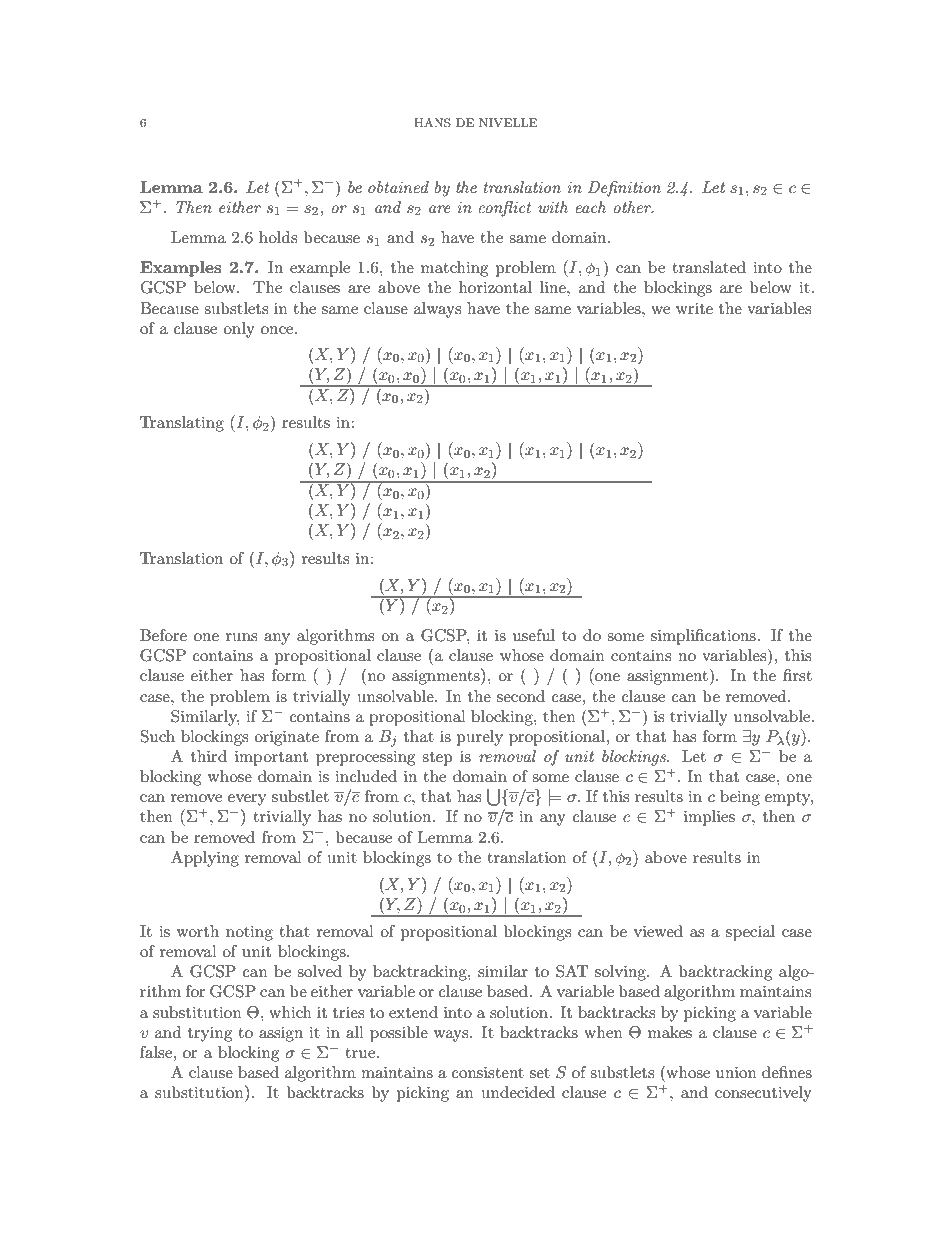 The width and height of the screenshot is (952, 1233). What do you see at coordinates (624, 189) in the screenshot?
I see `Definition` at bounding box center [624, 189].
